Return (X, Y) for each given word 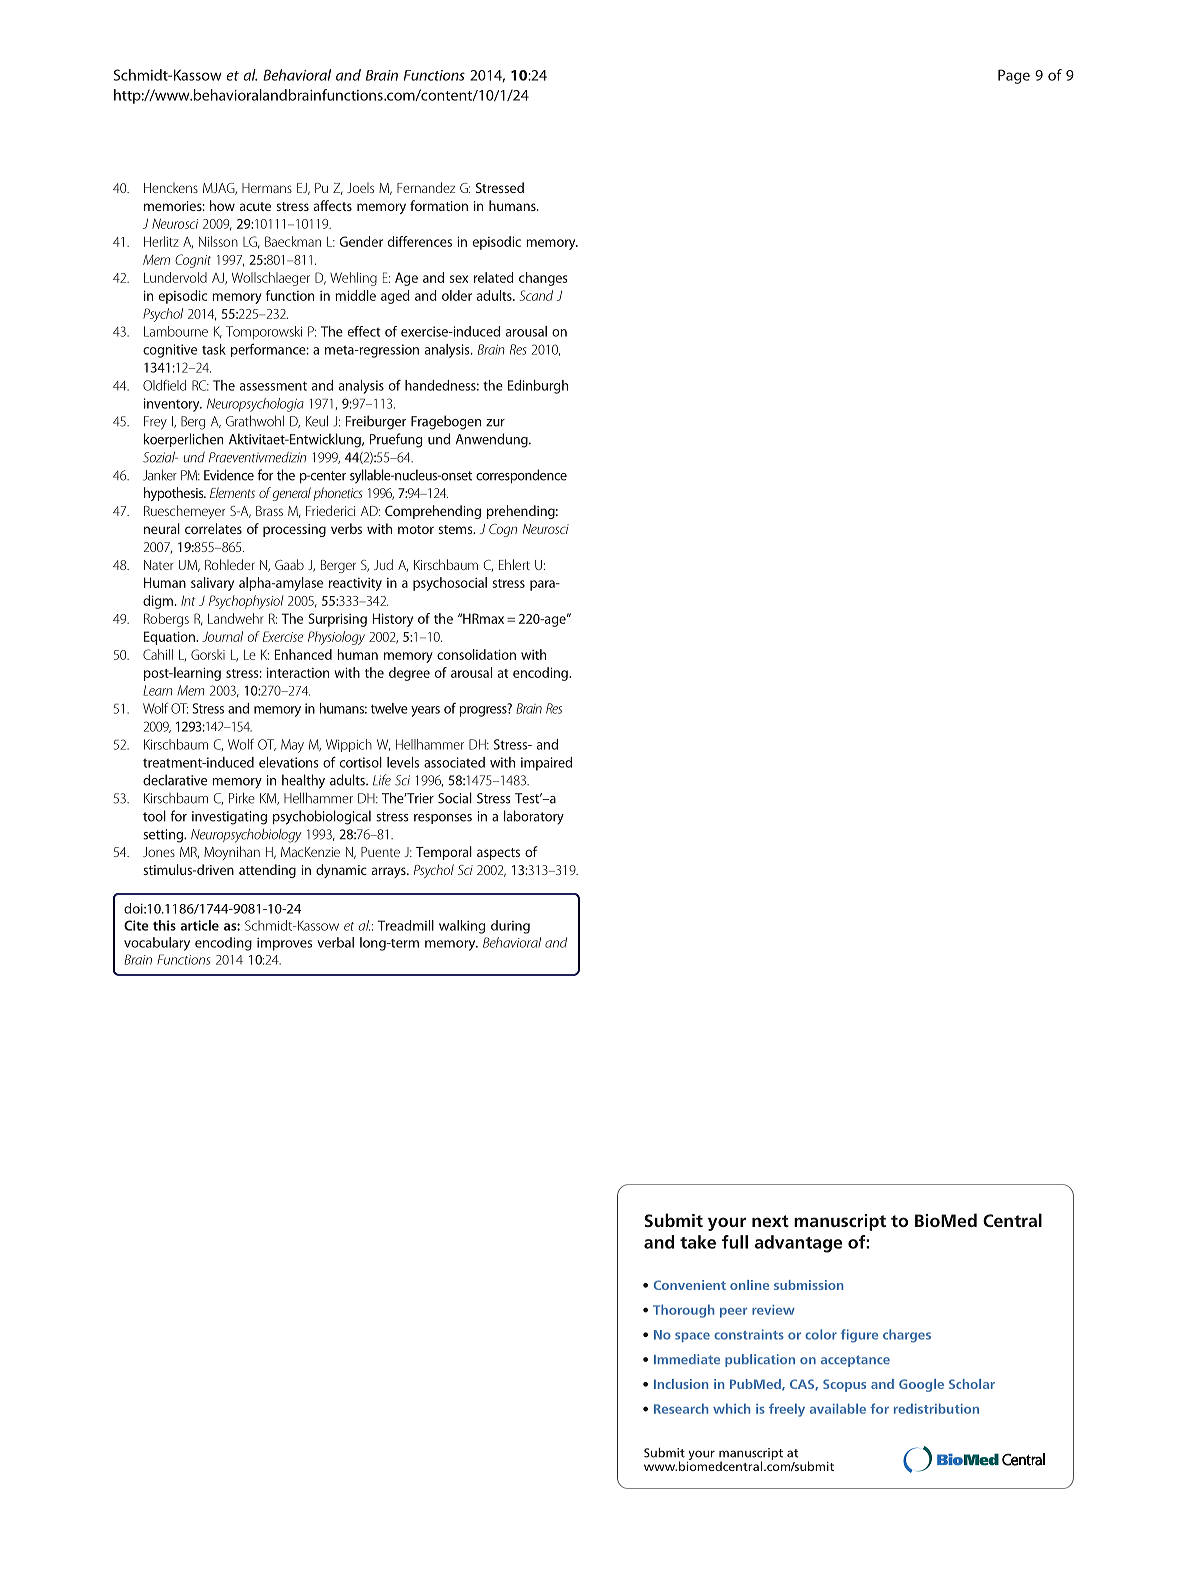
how (222, 205)
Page (1014, 76)
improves (284, 944)
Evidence (229, 475)
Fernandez (426, 187)
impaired (546, 764)
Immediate (687, 1359)
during (510, 927)
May (292, 746)
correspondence (521, 476)
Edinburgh (538, 387)
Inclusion (681, 1384)
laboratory (534, 817)
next (770, 1221)
